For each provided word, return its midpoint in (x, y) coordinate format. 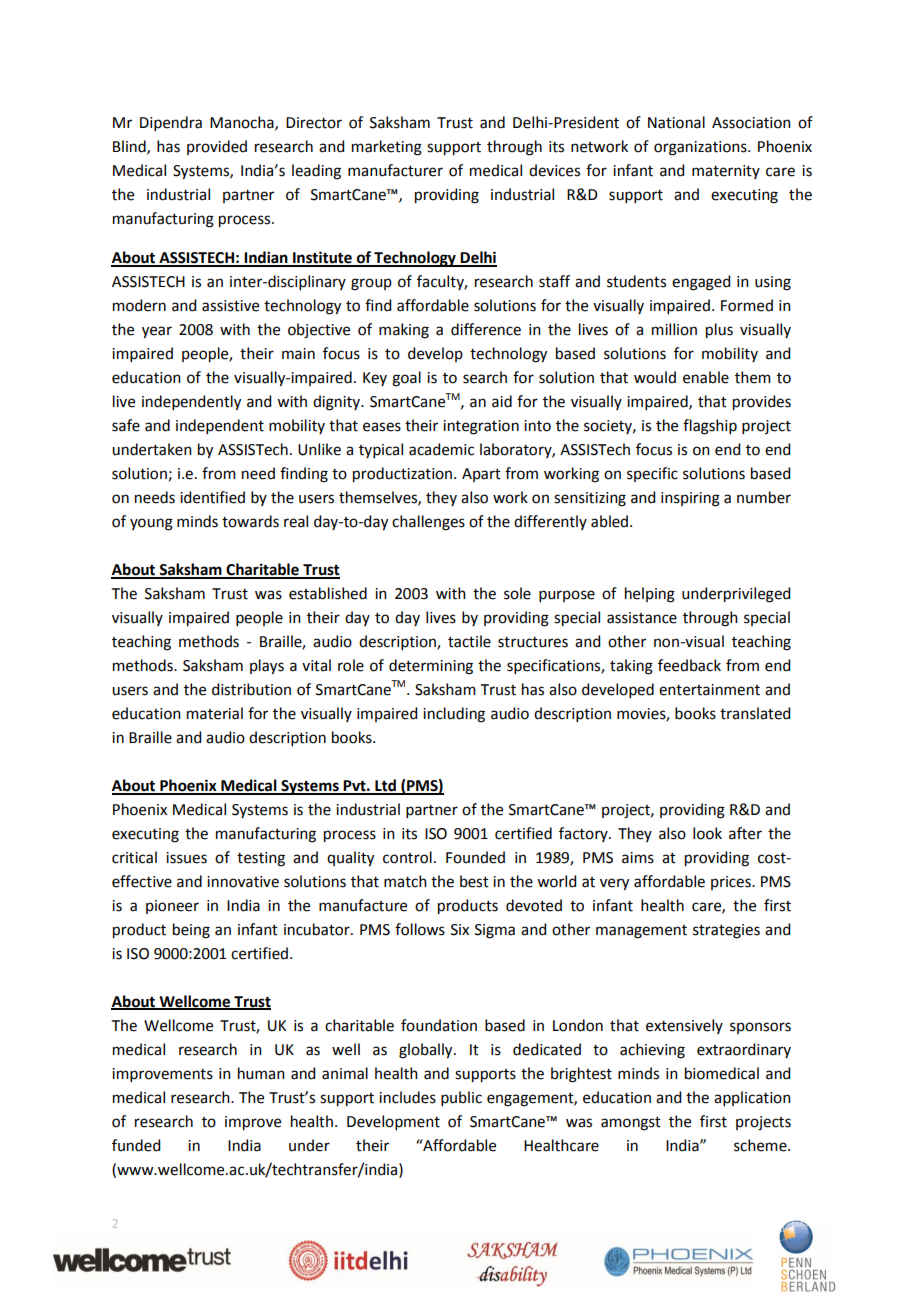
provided (217, 147)
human (261, 1073)
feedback (689, 665)
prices (732, 883)
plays (267, 667)
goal (406, 379)
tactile (469, 641)
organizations (701, 148)
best (474, 881)
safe (126, 425)
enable (706, 377)
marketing (387, 148)
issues (186, 858)
